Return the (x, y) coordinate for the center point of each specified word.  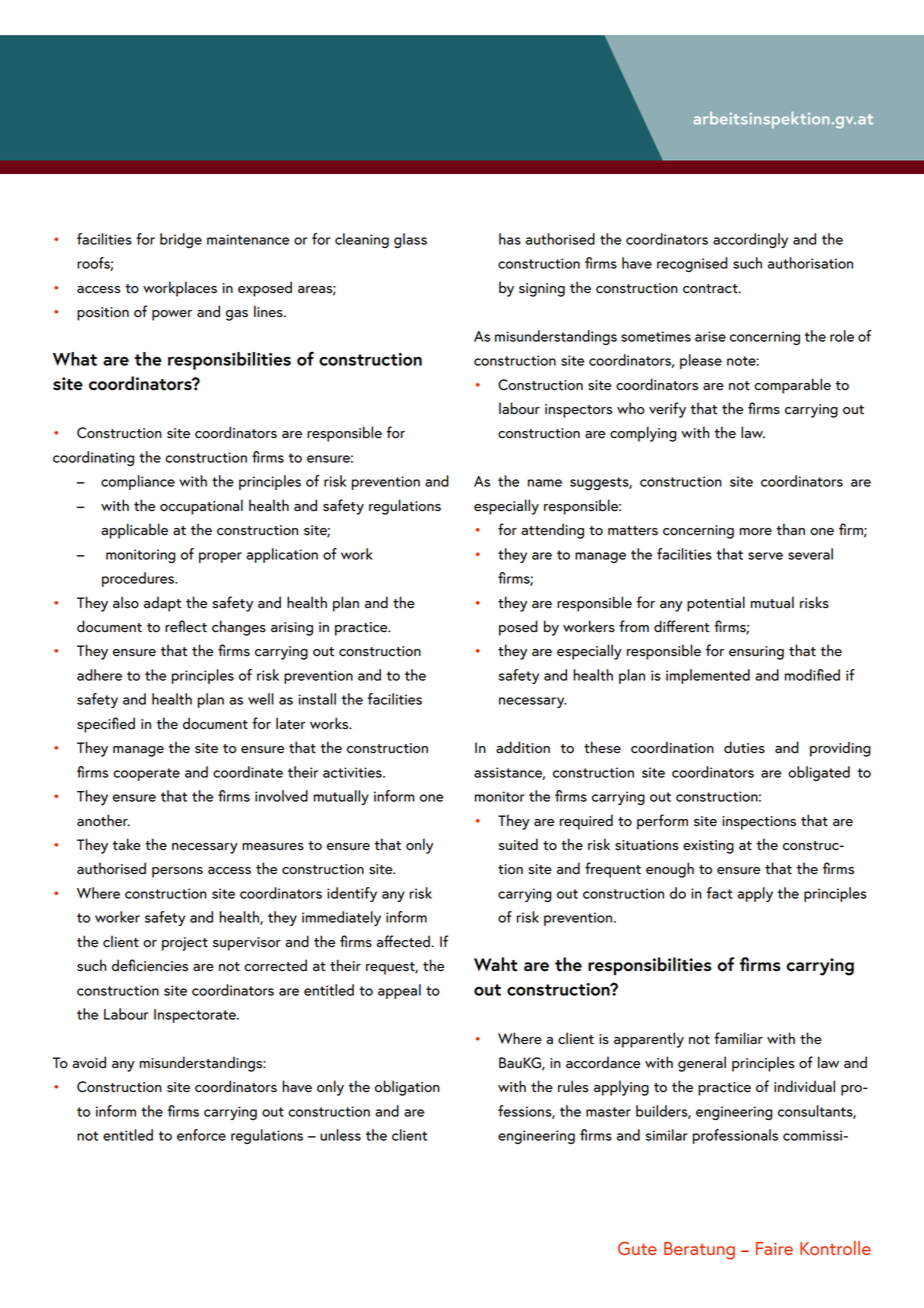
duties (744, 747)
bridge (181, 240)
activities (353, 772)
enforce (201, 1135)
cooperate (146, 774)
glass (410, 240)
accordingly (750, 240)
